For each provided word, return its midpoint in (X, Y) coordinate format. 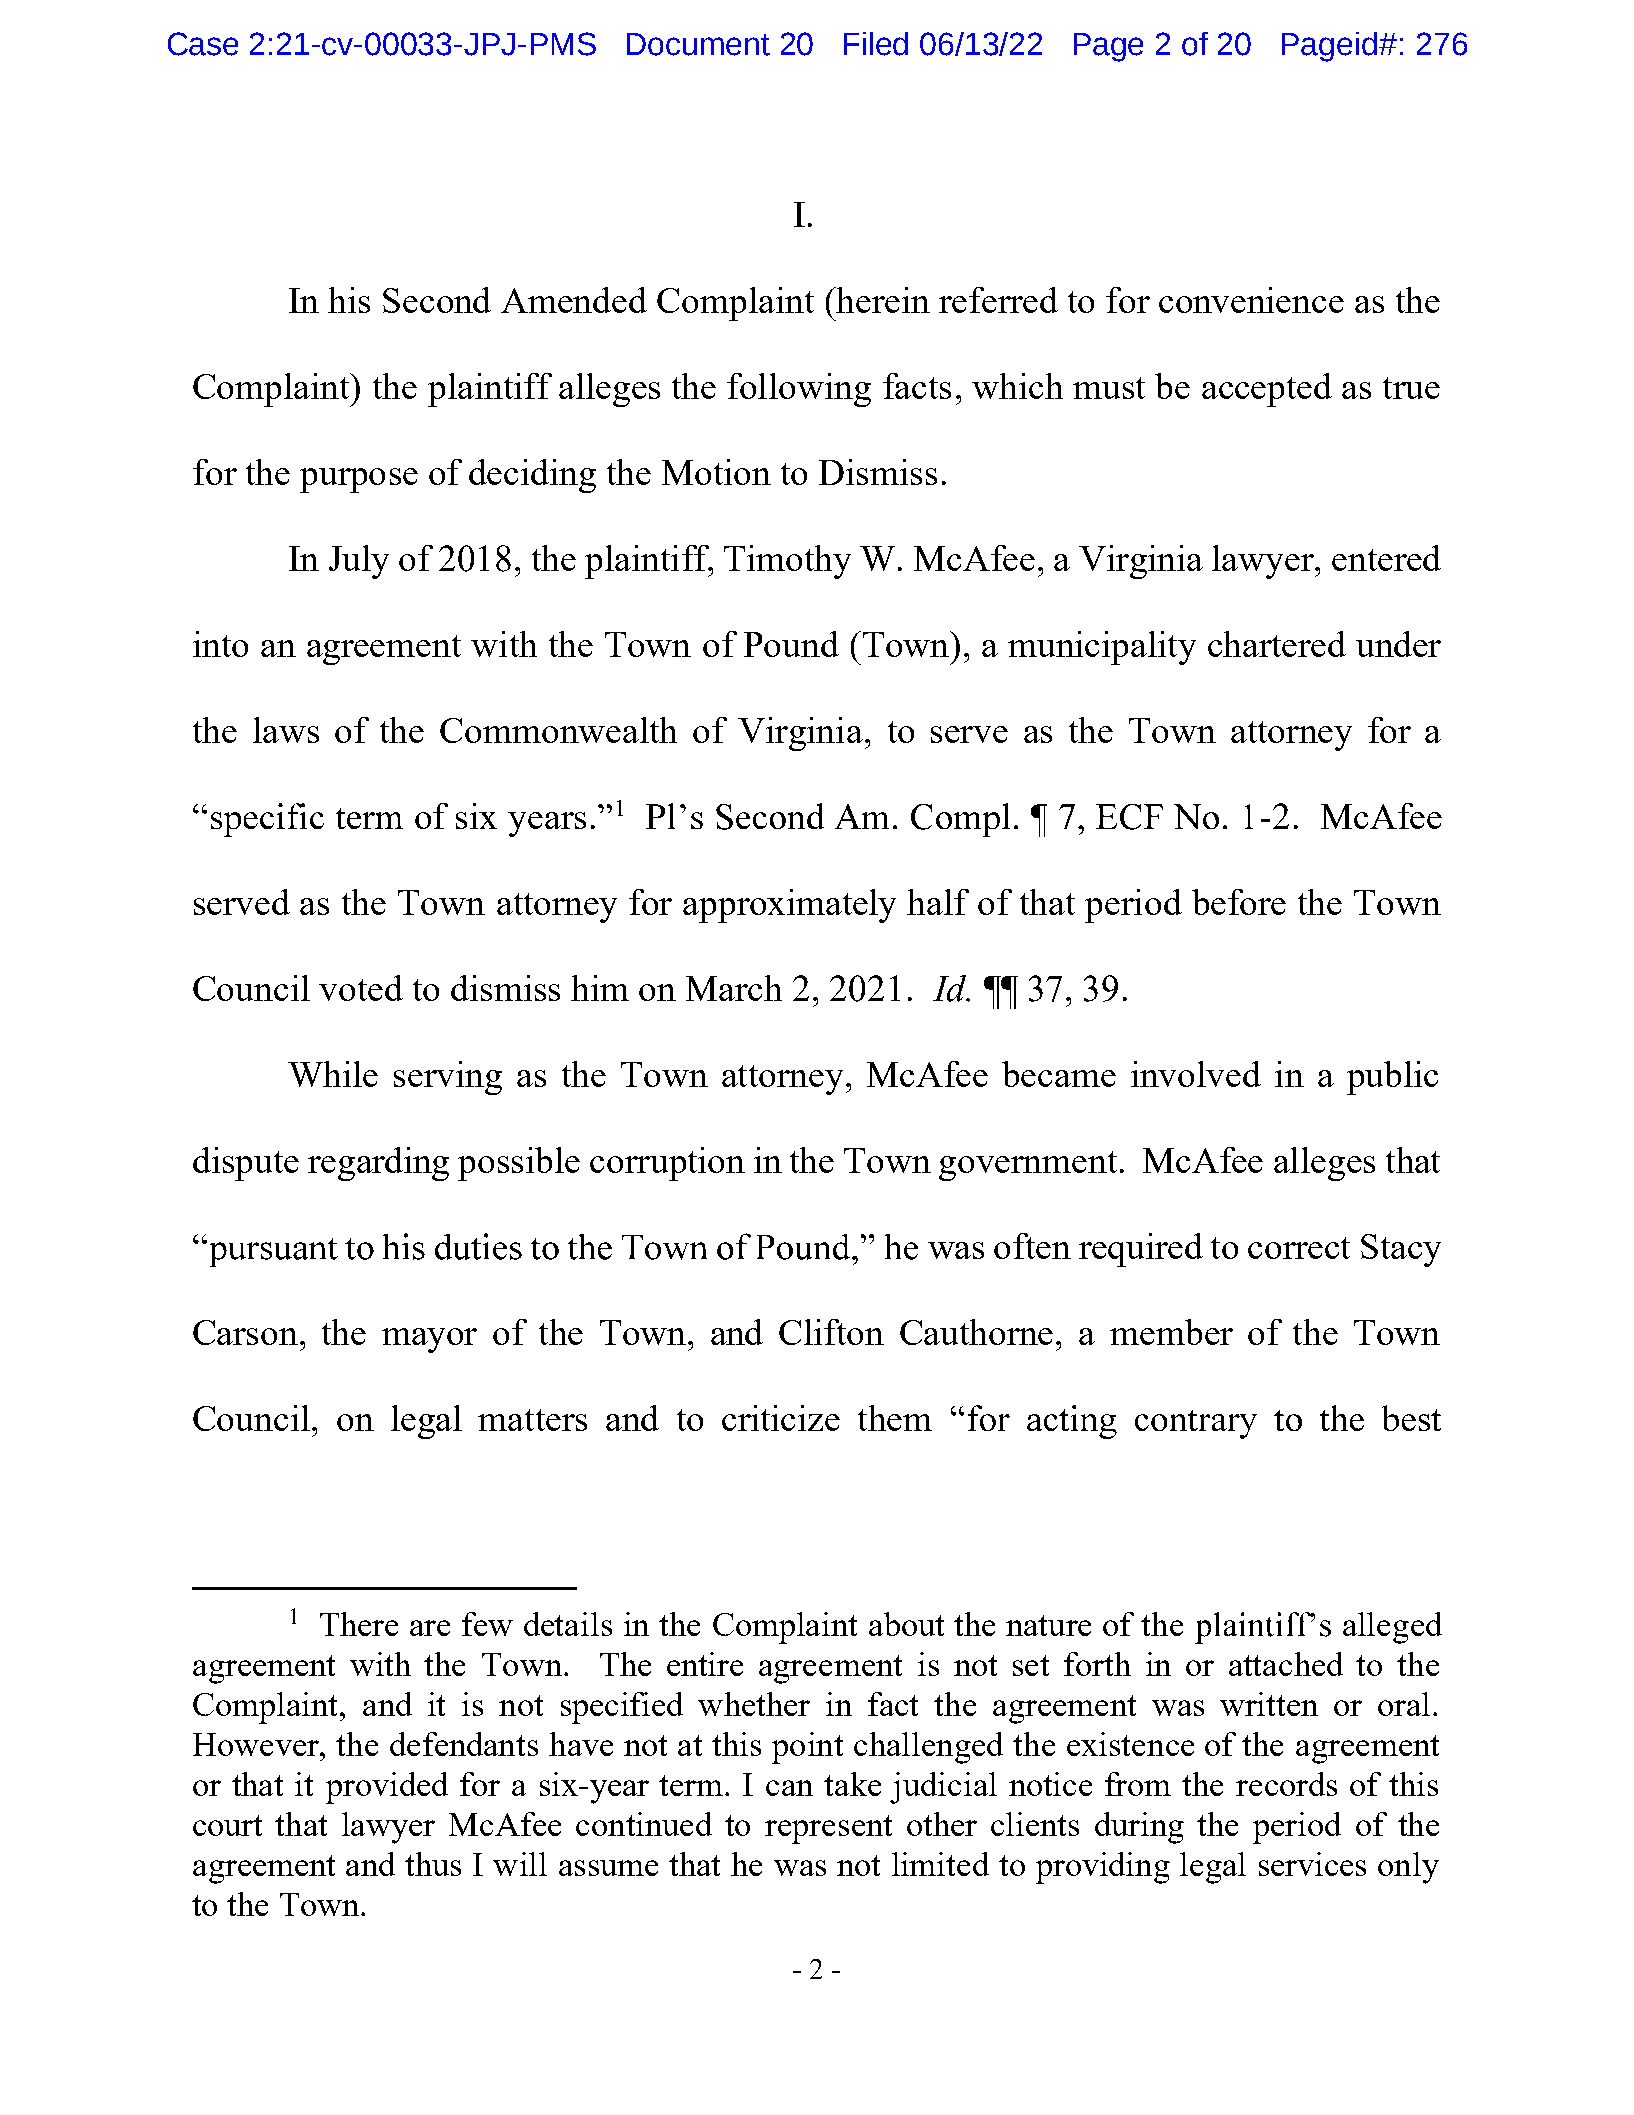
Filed (876, 44)
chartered (1277, 644)
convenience (1251, 300)
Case (203, 44)
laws (286, 730)
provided (387, 1788)
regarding (378, 1164)
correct (1299, 1248)
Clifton (831, 1332)
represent (828, 1829)
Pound (791, 644)
